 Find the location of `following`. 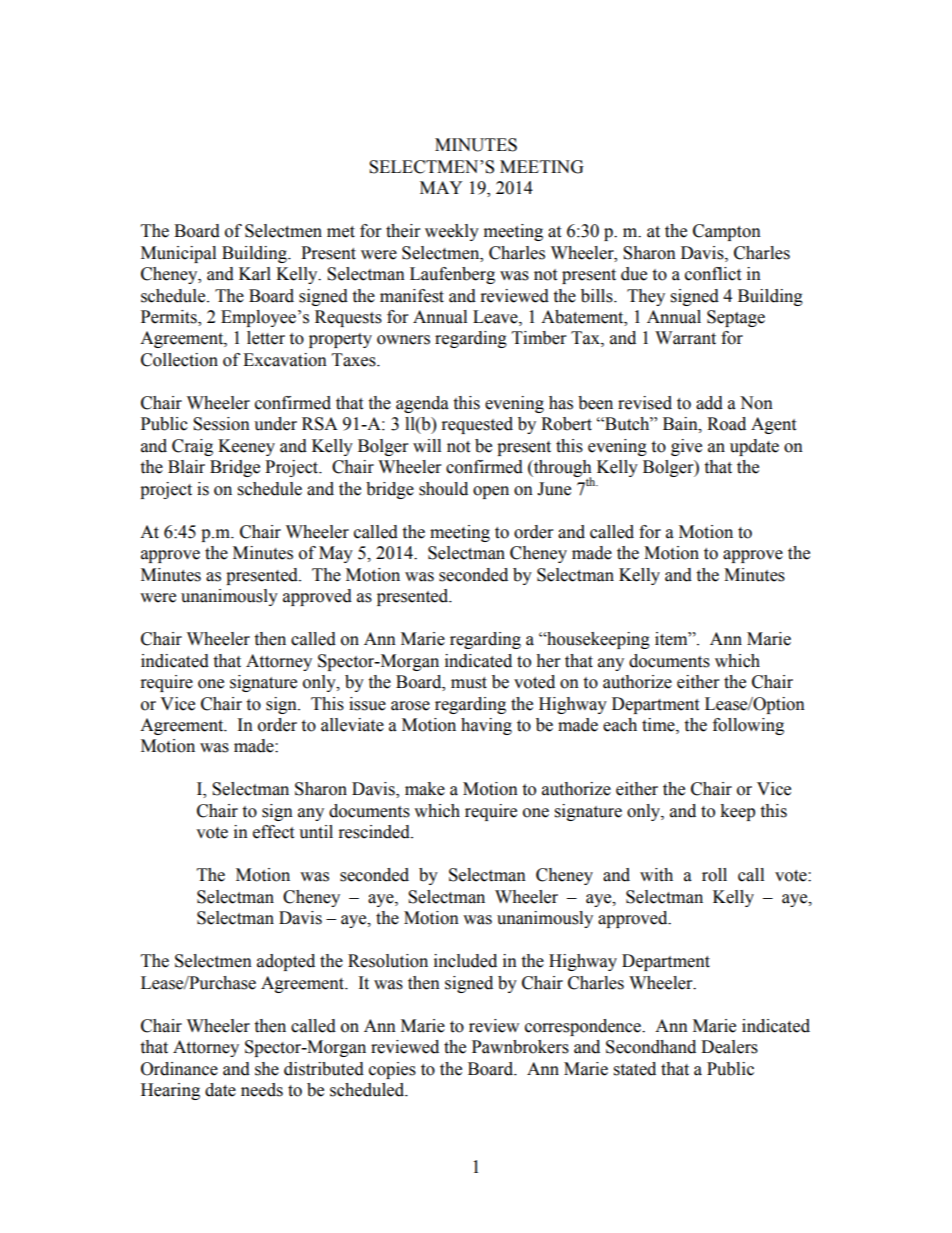

following is located at coordinates (748, 726).
